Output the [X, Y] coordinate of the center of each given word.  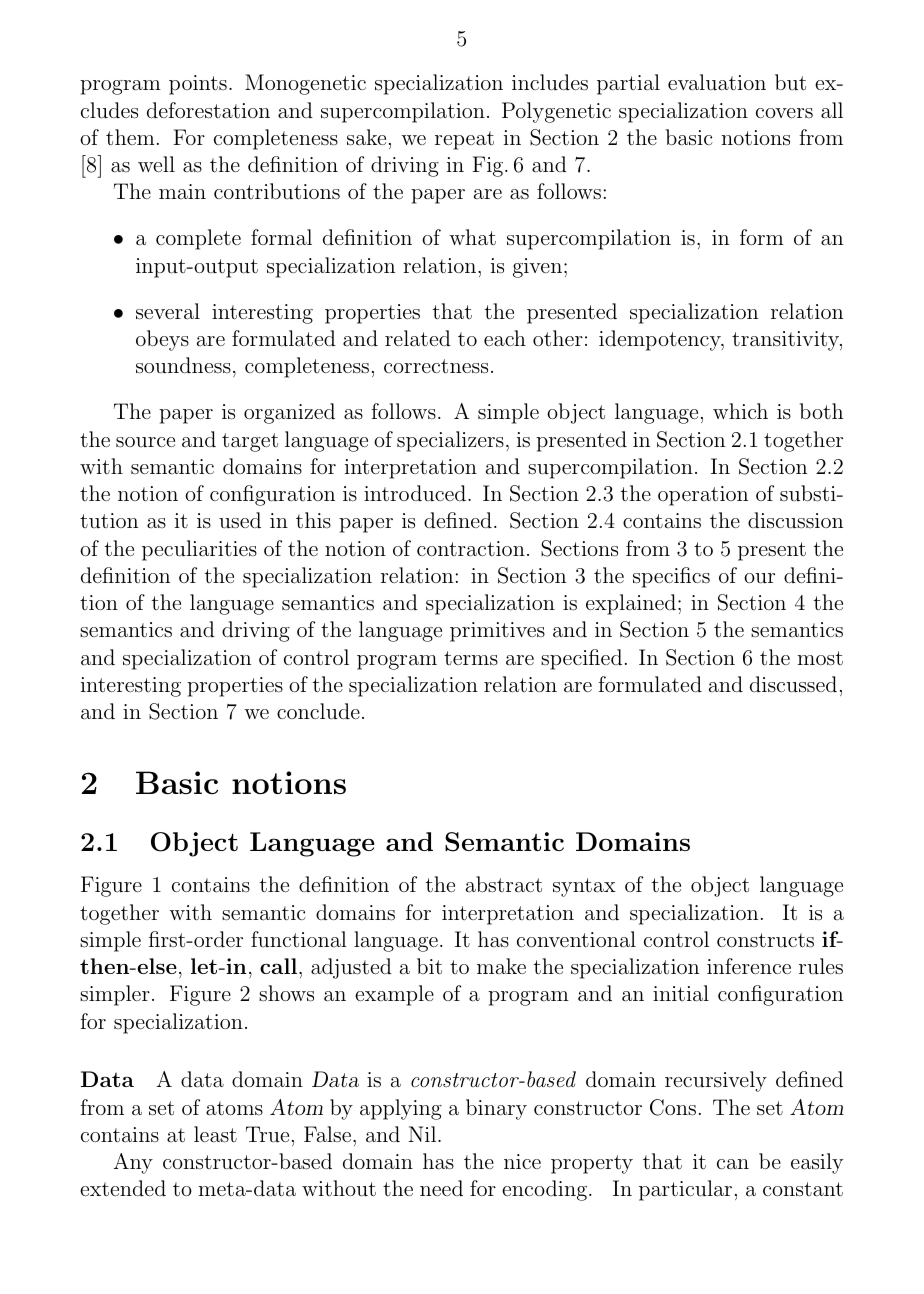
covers [784, 113]
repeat [464, 140]
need [441, 1188]
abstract [504, 884]
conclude [318, 711]
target [250, 442]
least [215, 1134]
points [198, 85]
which [740, 411]
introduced [415, 493]
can [733, 1164]
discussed [793, 684]
